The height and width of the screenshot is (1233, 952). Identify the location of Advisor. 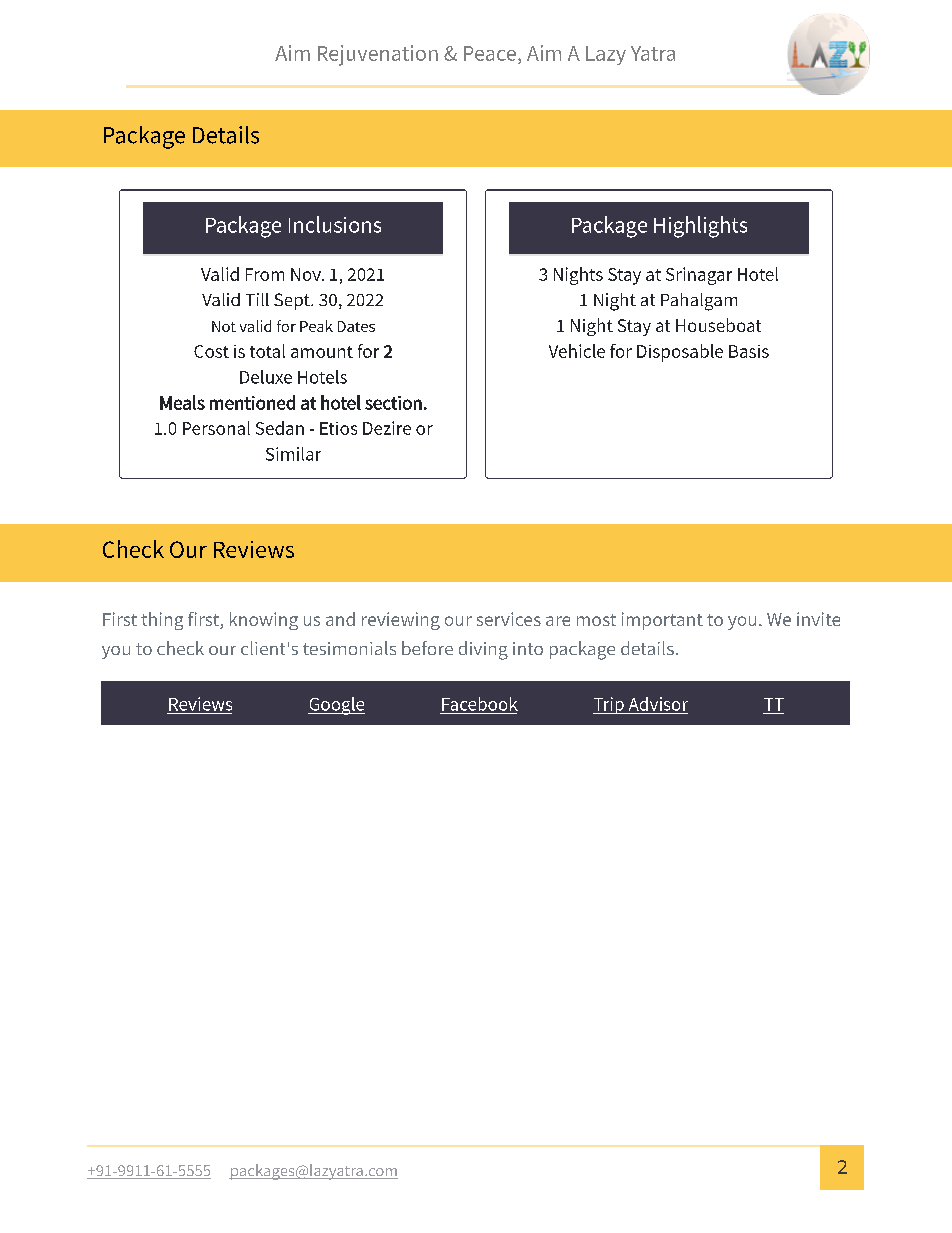
(658, 704).
